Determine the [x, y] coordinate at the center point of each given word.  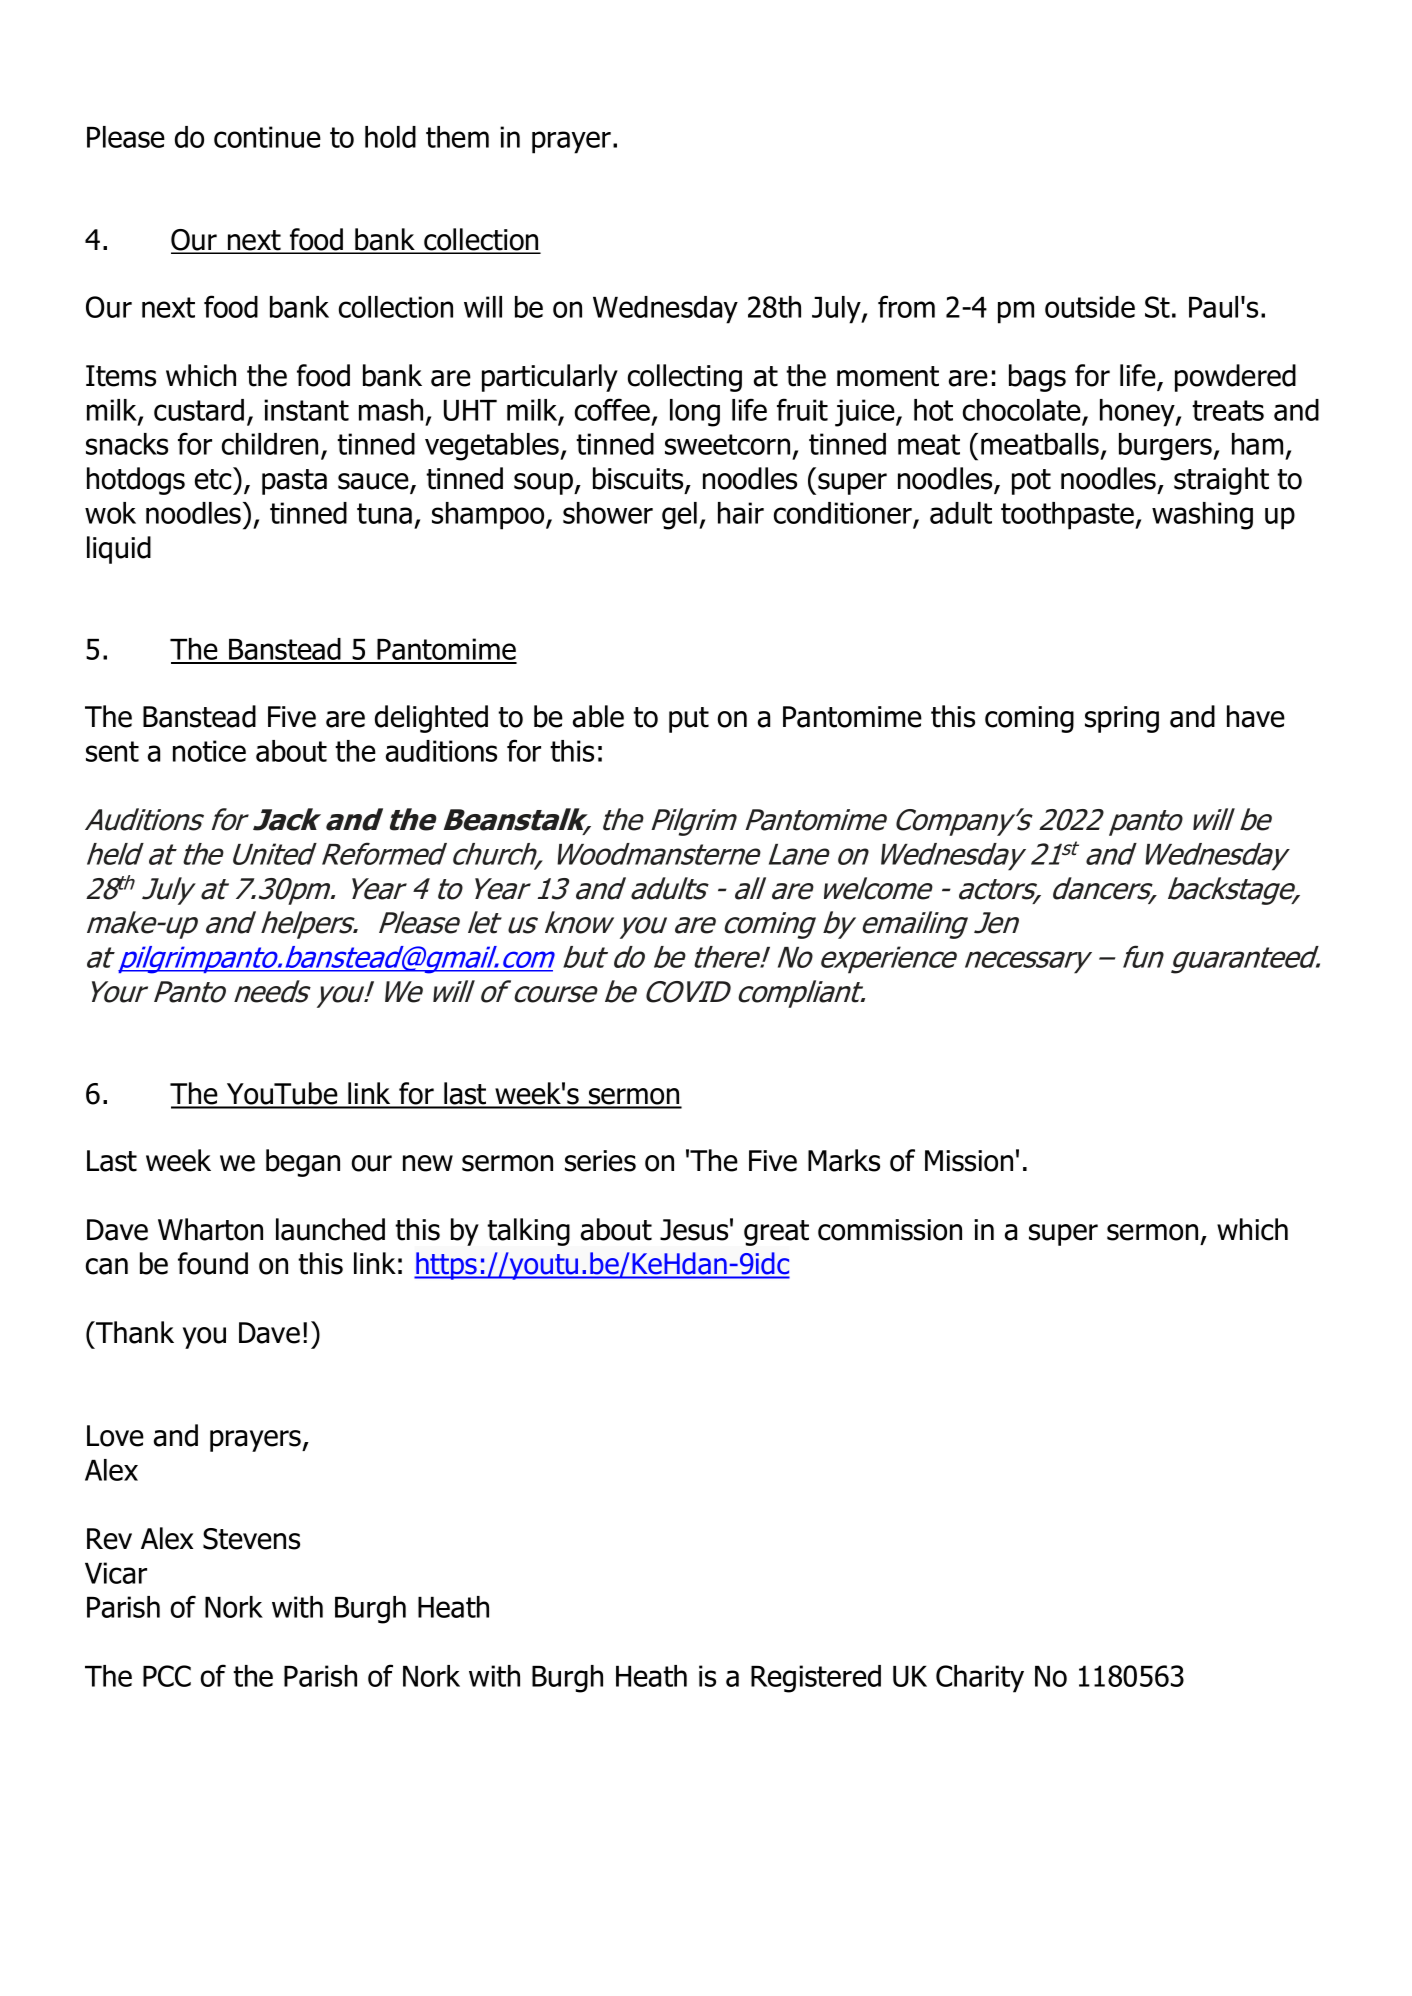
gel [681, 516]
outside [1090, 307]
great [776, 1233]
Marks [844, 1160]
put [689, 720]
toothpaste [1068, 516]
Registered [816, 1679]
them [457, 137]
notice [209, 751]
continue [267, 137]
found [213, 1263]
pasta [294, 482]
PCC [167, 1676]
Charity [980, 1679]
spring [1122, 719]
